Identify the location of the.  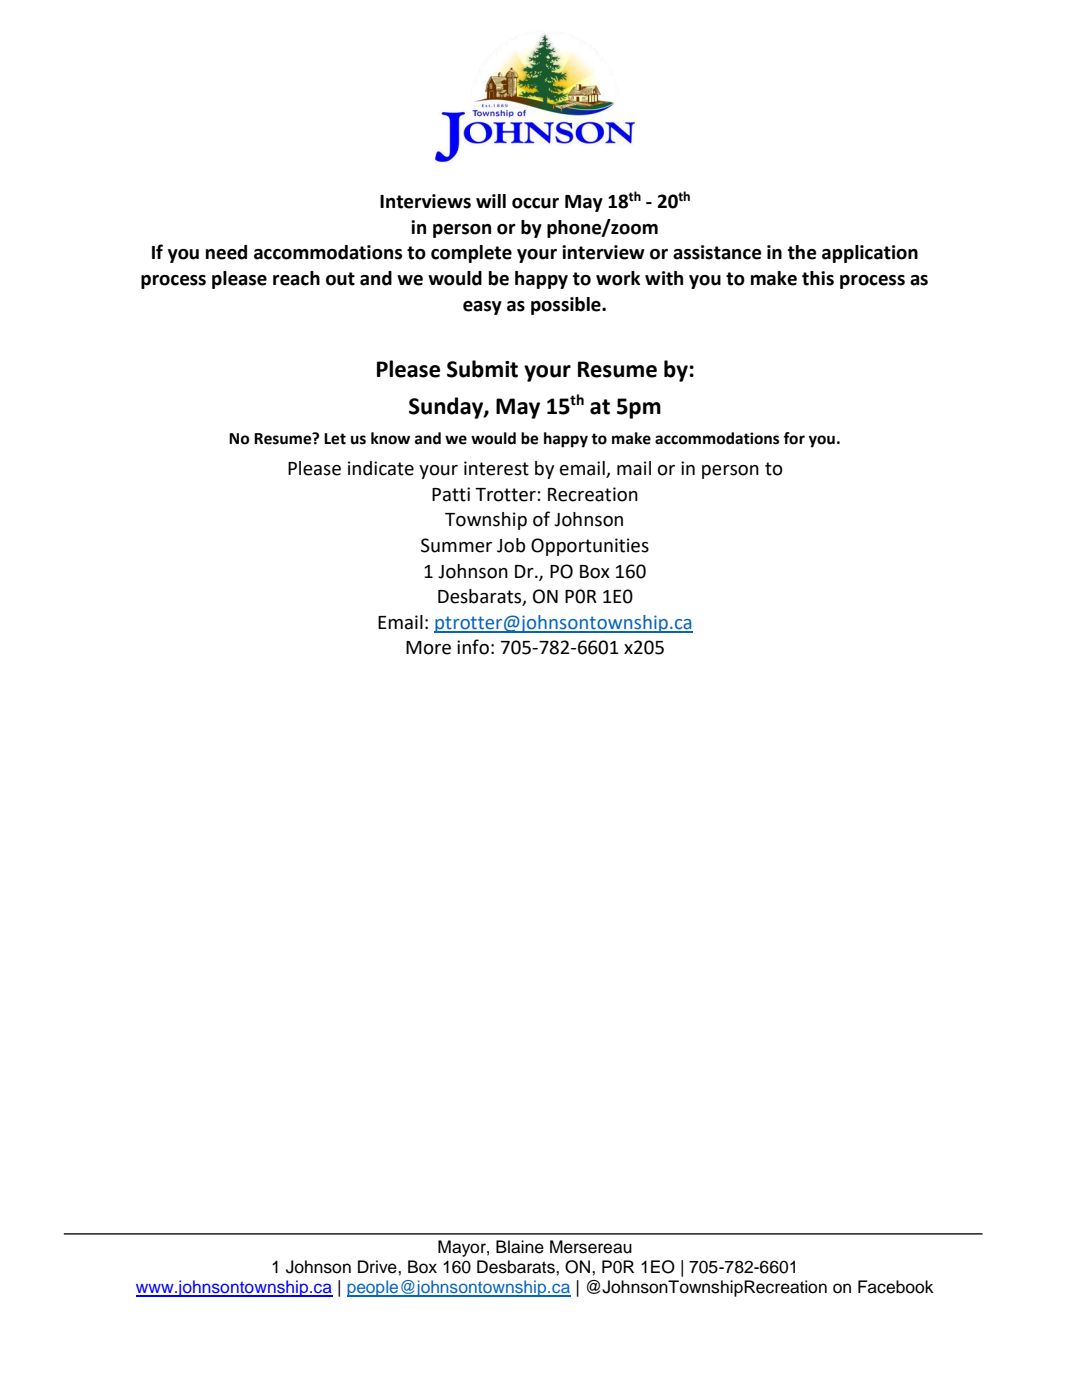
(802, 252).
